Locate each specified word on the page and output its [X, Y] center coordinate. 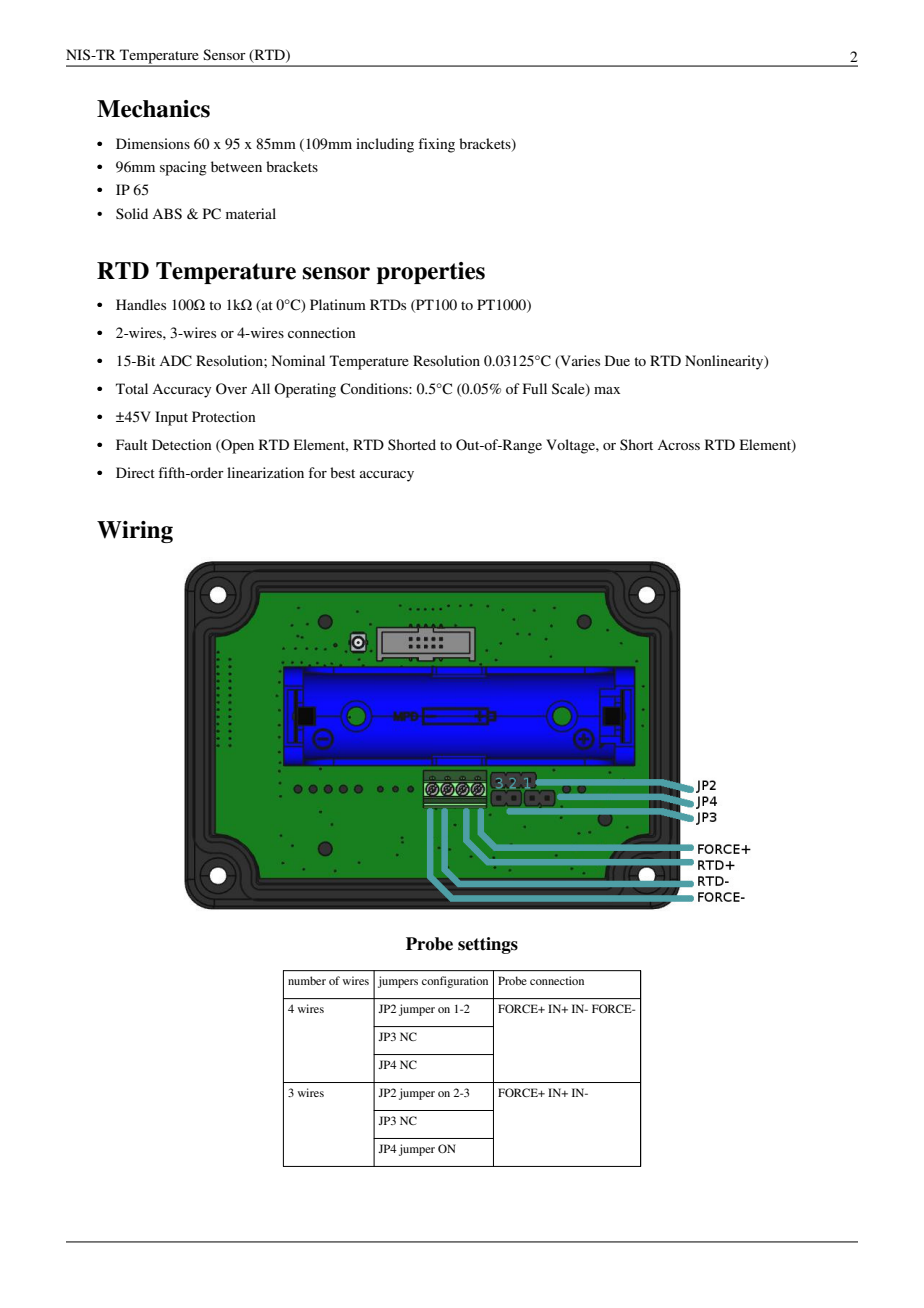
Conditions [375, 389]
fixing [436, 145]
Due [617, 360]
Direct [135, 472]
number [307, 980]
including [385, 145]
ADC [175, 361]
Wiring [135, 532]
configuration [455, 982]
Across [678, 445]
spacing [183, 168]
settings [488, 945]
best [342, 472]
